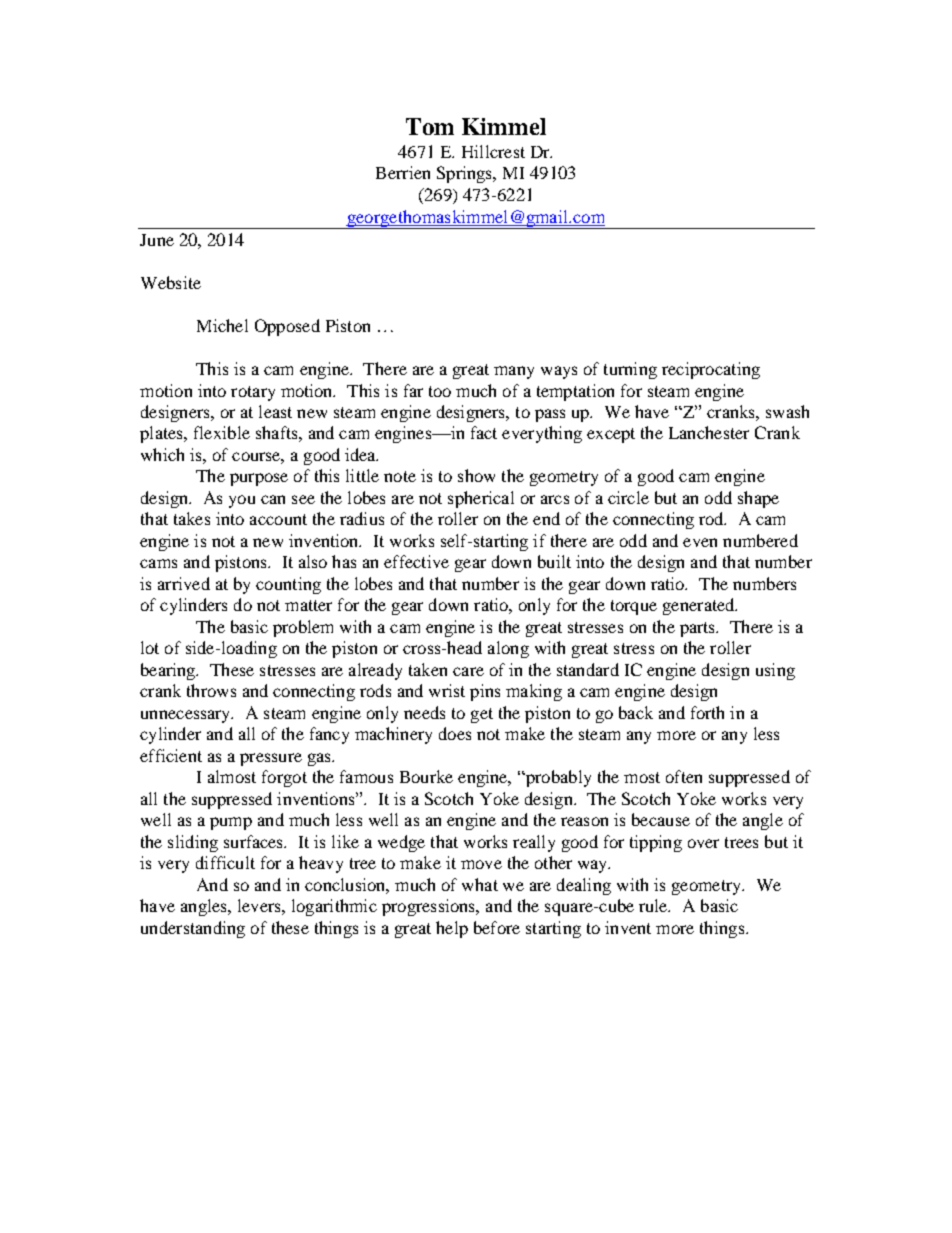  Describe the element at coordinates (430, 126) in the screenshot. I see `Tom` at that location.
